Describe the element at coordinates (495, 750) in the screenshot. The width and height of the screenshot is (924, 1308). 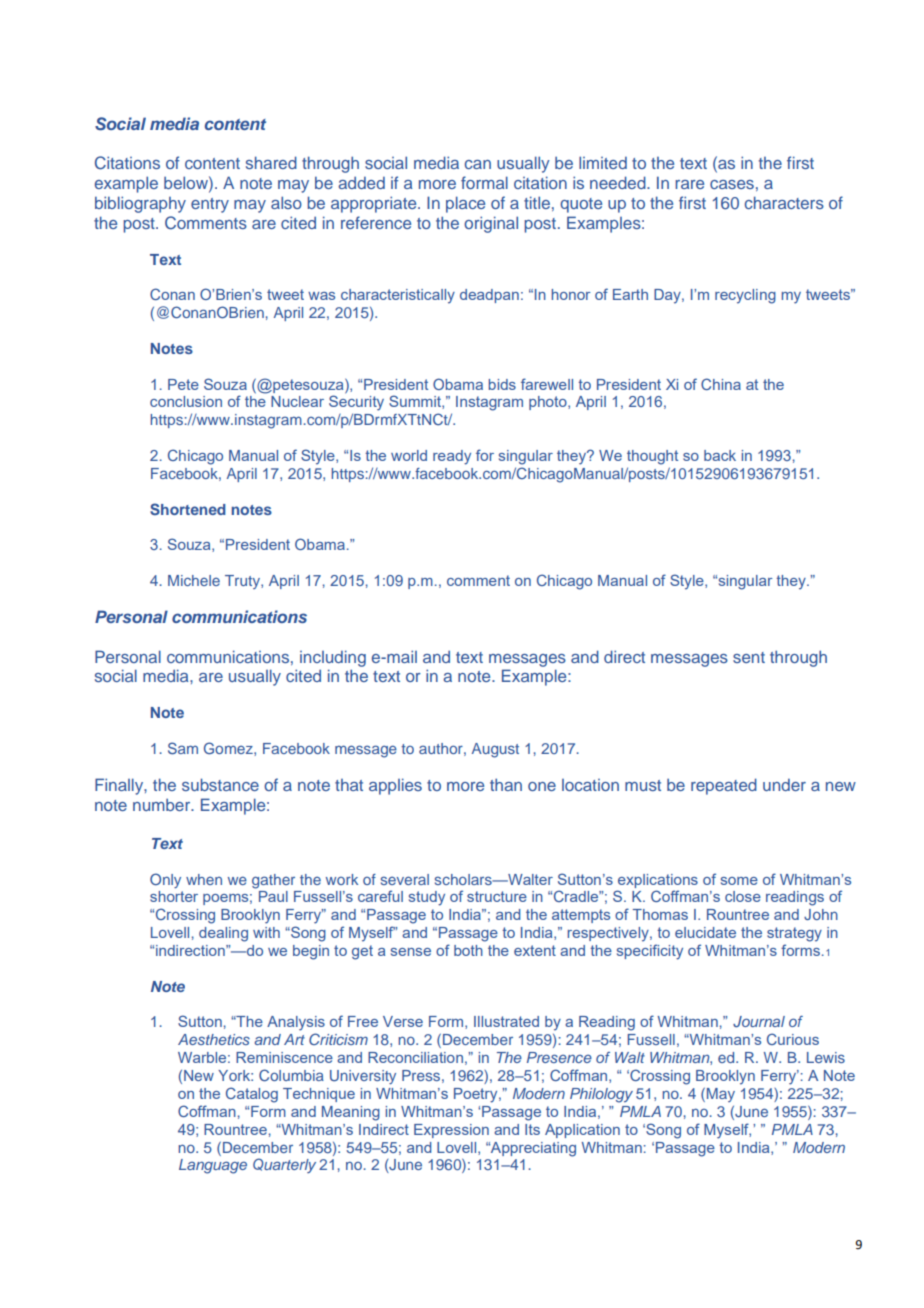
I see `August` at that location.
